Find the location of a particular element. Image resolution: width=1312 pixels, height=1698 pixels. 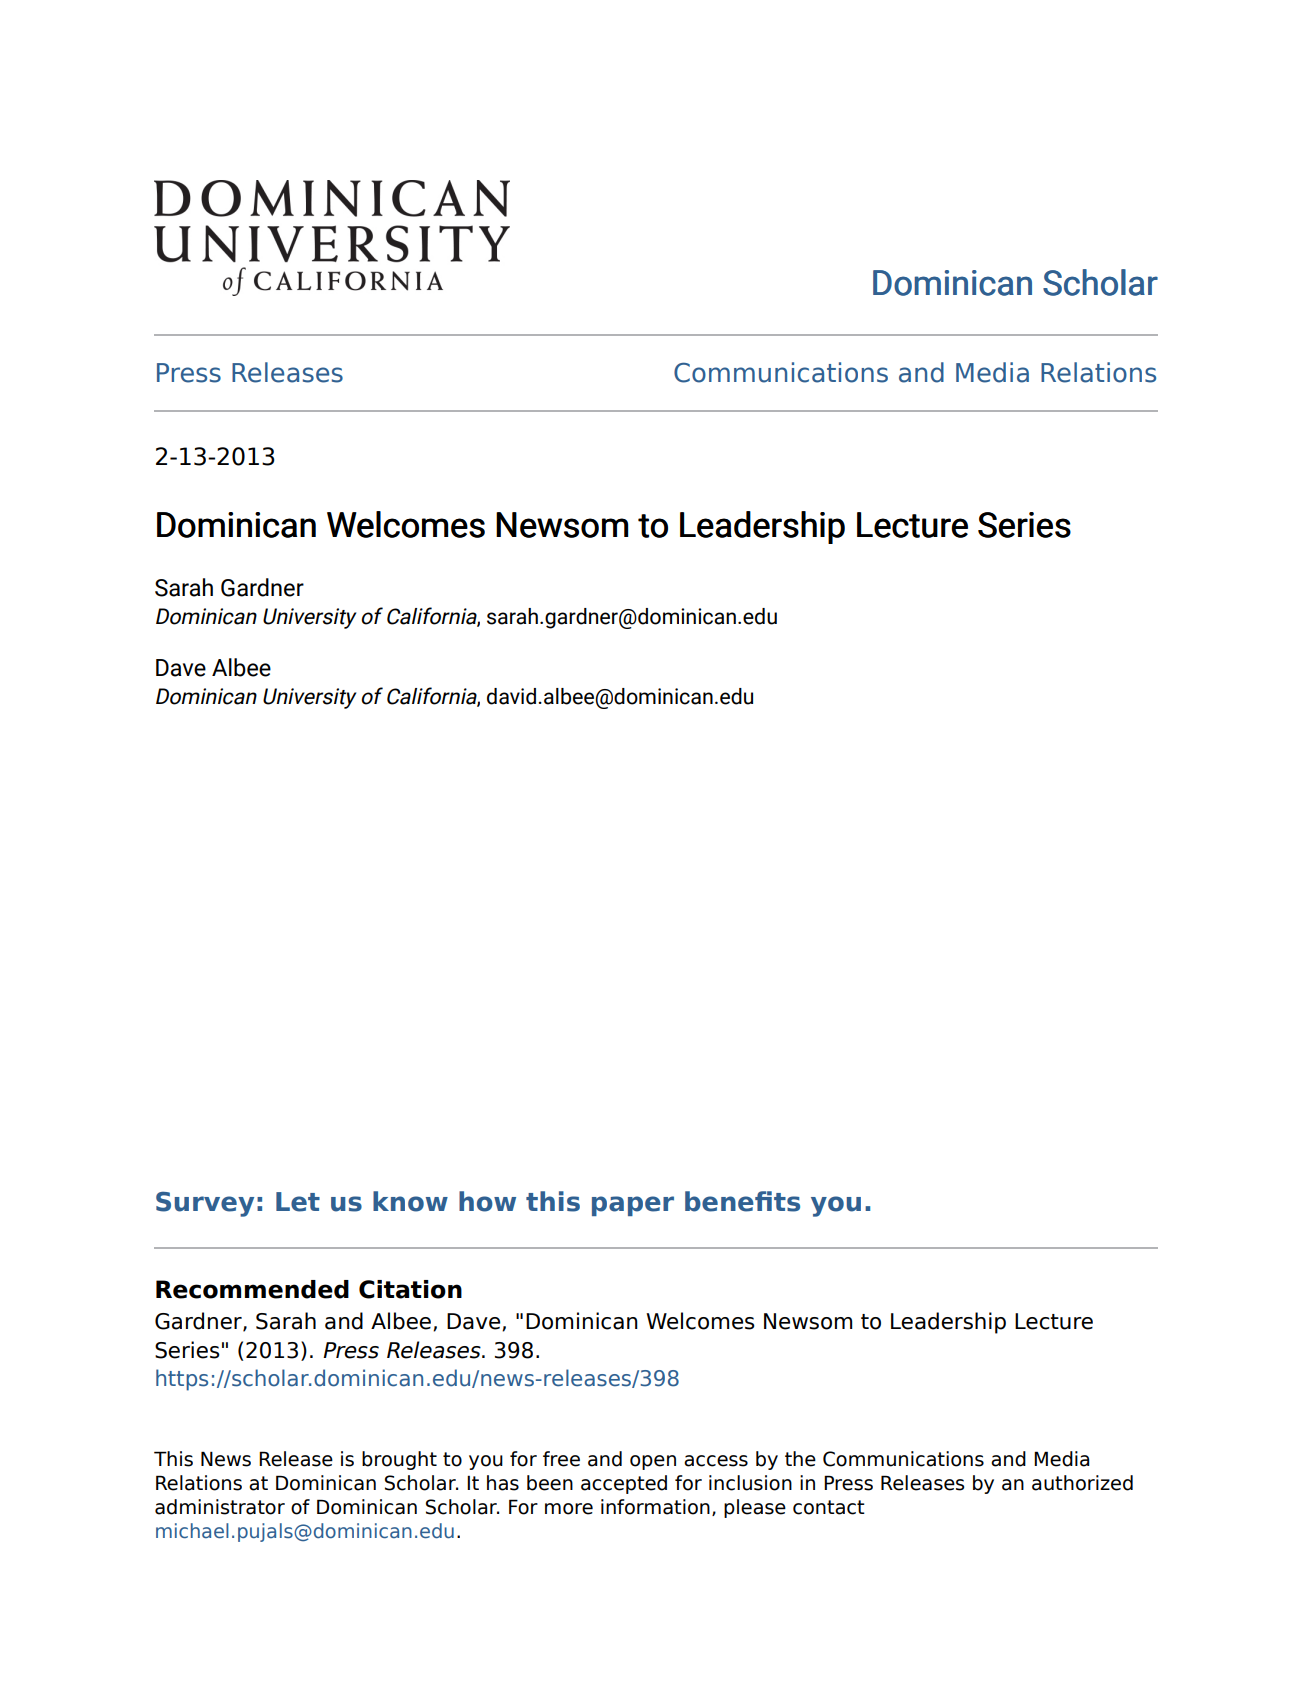

Recommended is located at coordinates (252, 1289).
